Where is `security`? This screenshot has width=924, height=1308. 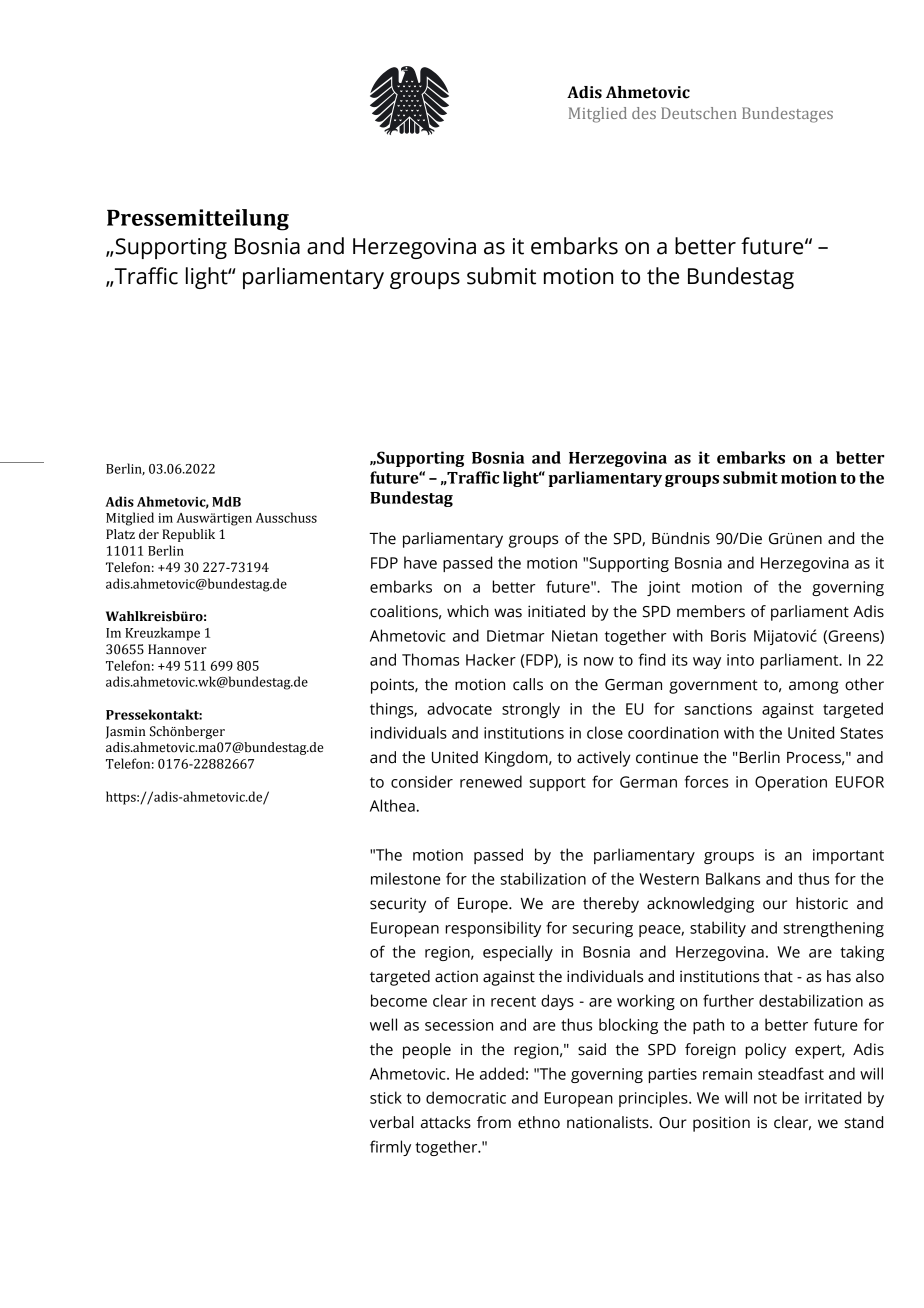
security is located at coordinates (398, 905).
